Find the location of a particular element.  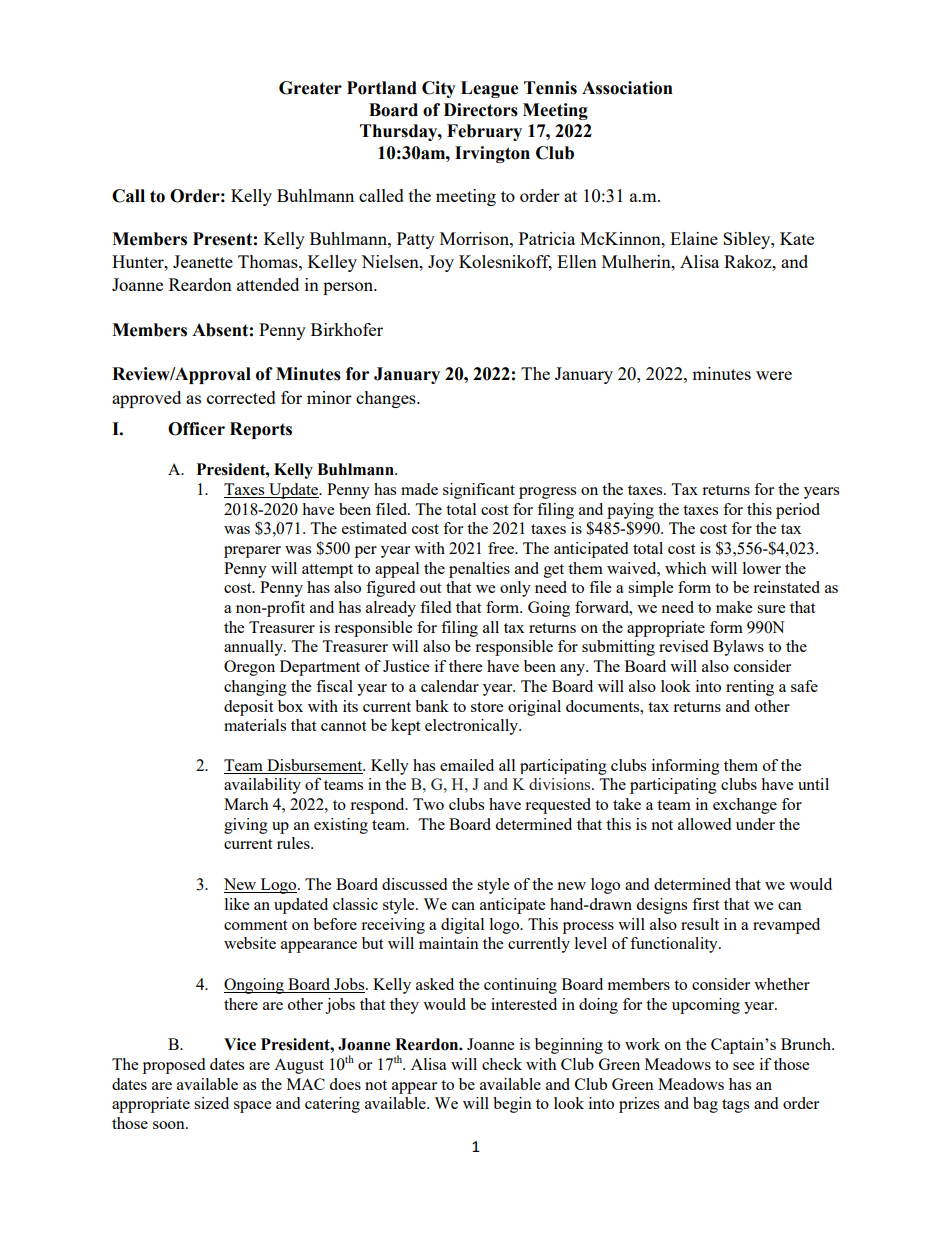

digital is located at coordinates (462, 926).
